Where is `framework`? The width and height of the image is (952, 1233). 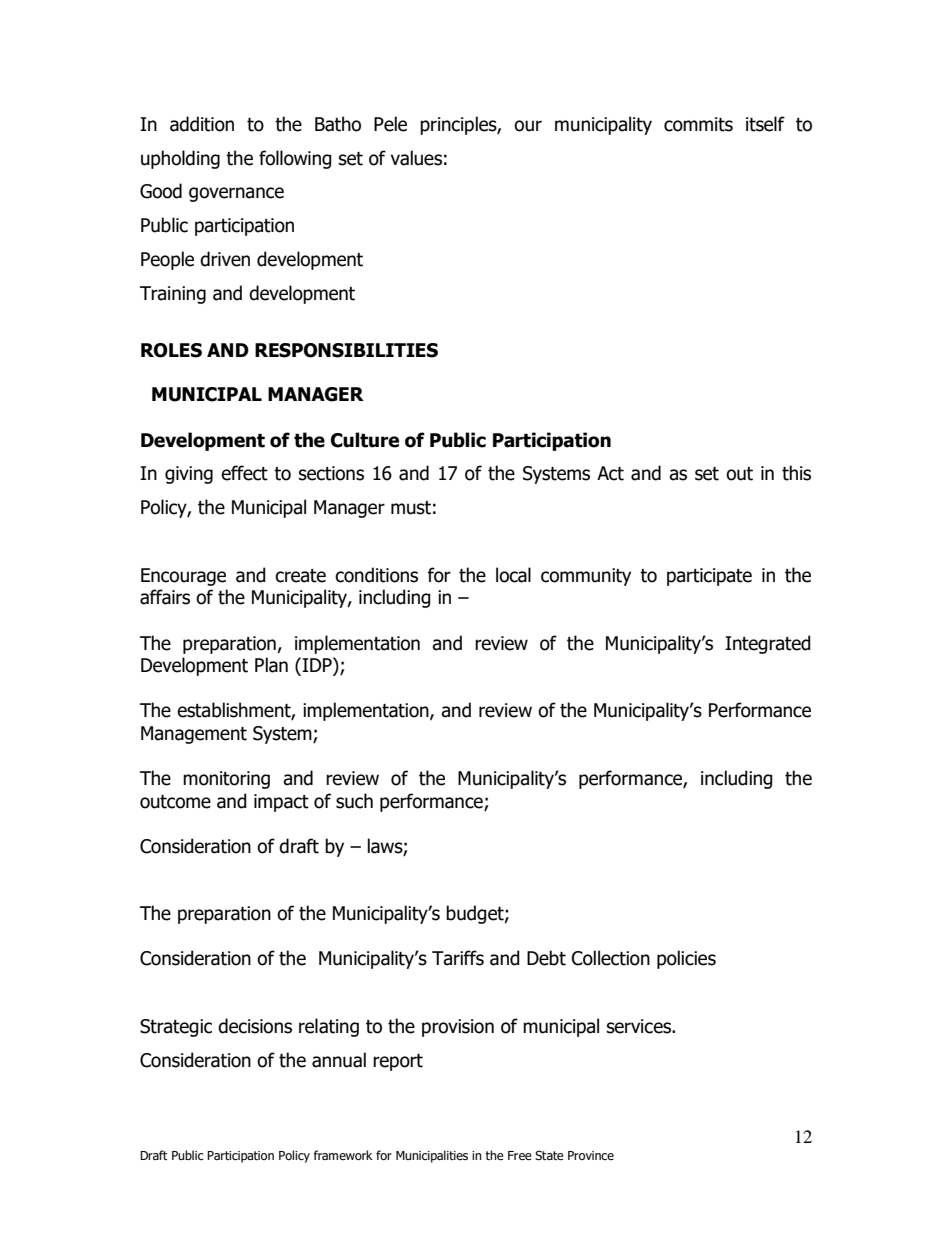 framework is located at coordinates (342, 1155).
